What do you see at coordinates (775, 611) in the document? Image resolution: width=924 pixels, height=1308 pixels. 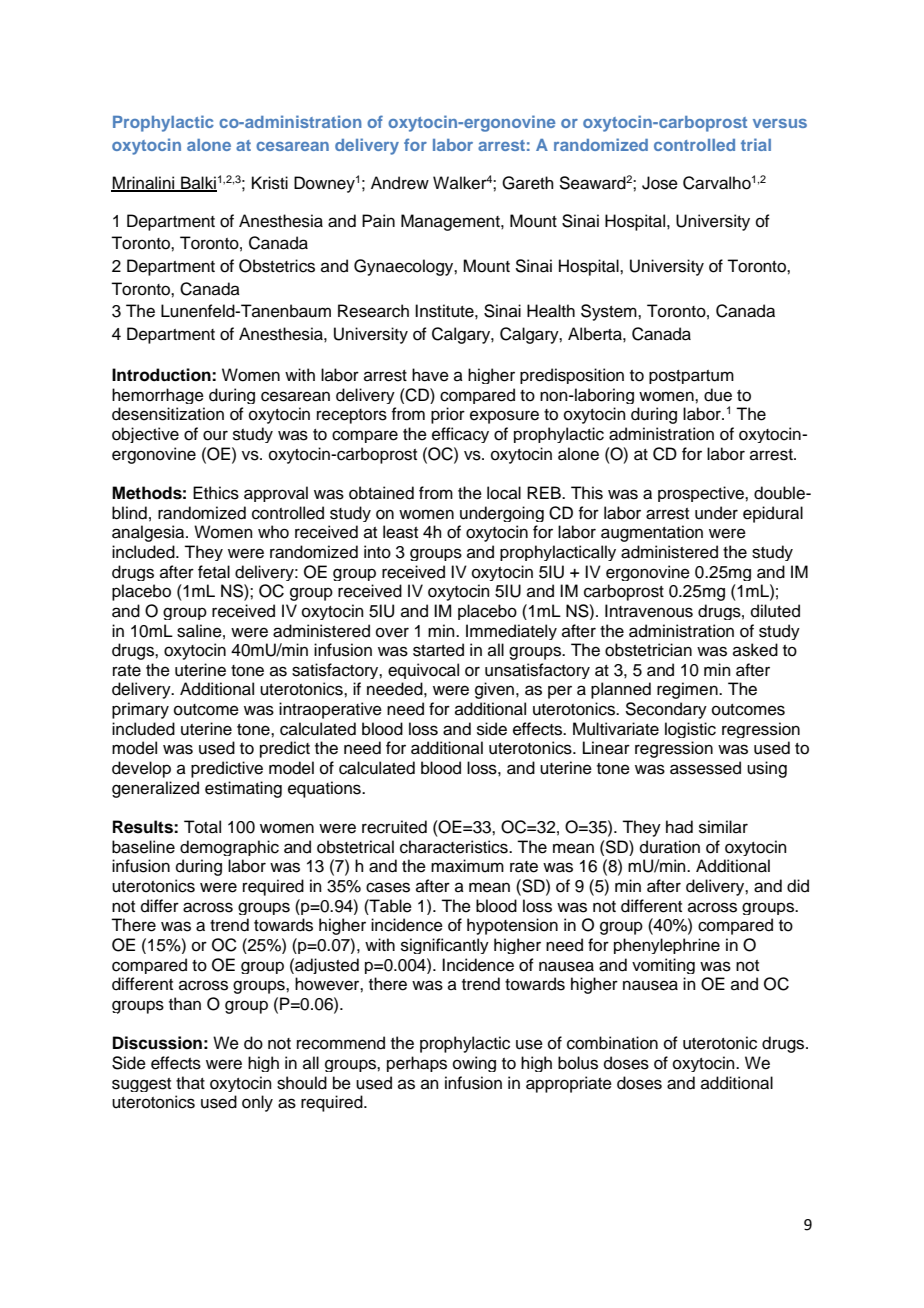 I see `diluted` at bounding box center [775, 611].
